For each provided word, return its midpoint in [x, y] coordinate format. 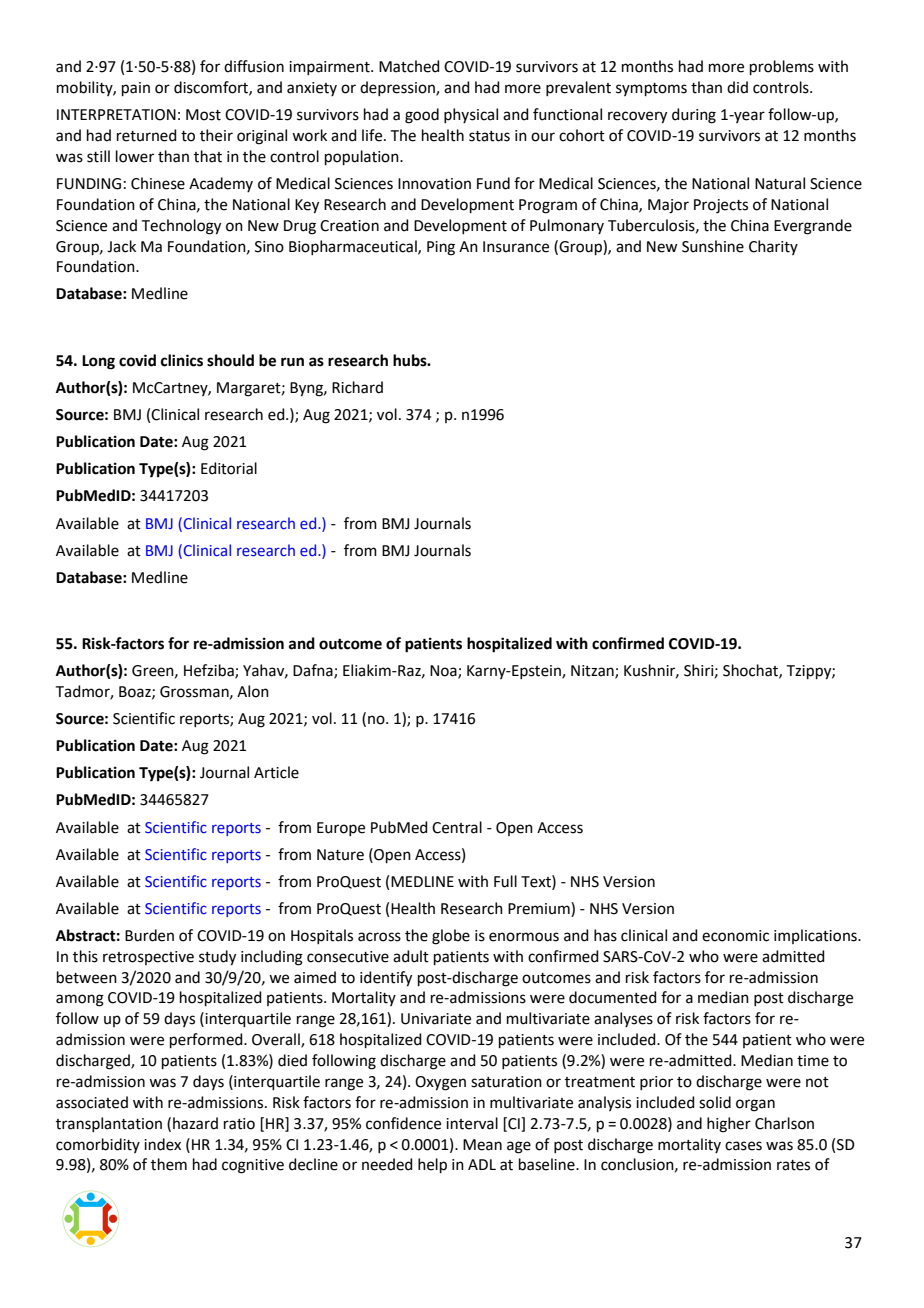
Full [505, 881]
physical [471, 115]
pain [136, 89]
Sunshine [713, 246]
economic [735, 936]
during [694, 116]
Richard [357, 387]
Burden [149, 935]
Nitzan [593, 672]
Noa [444, 672]
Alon [253, 691]
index [162, 1144]
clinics [182, 360]
